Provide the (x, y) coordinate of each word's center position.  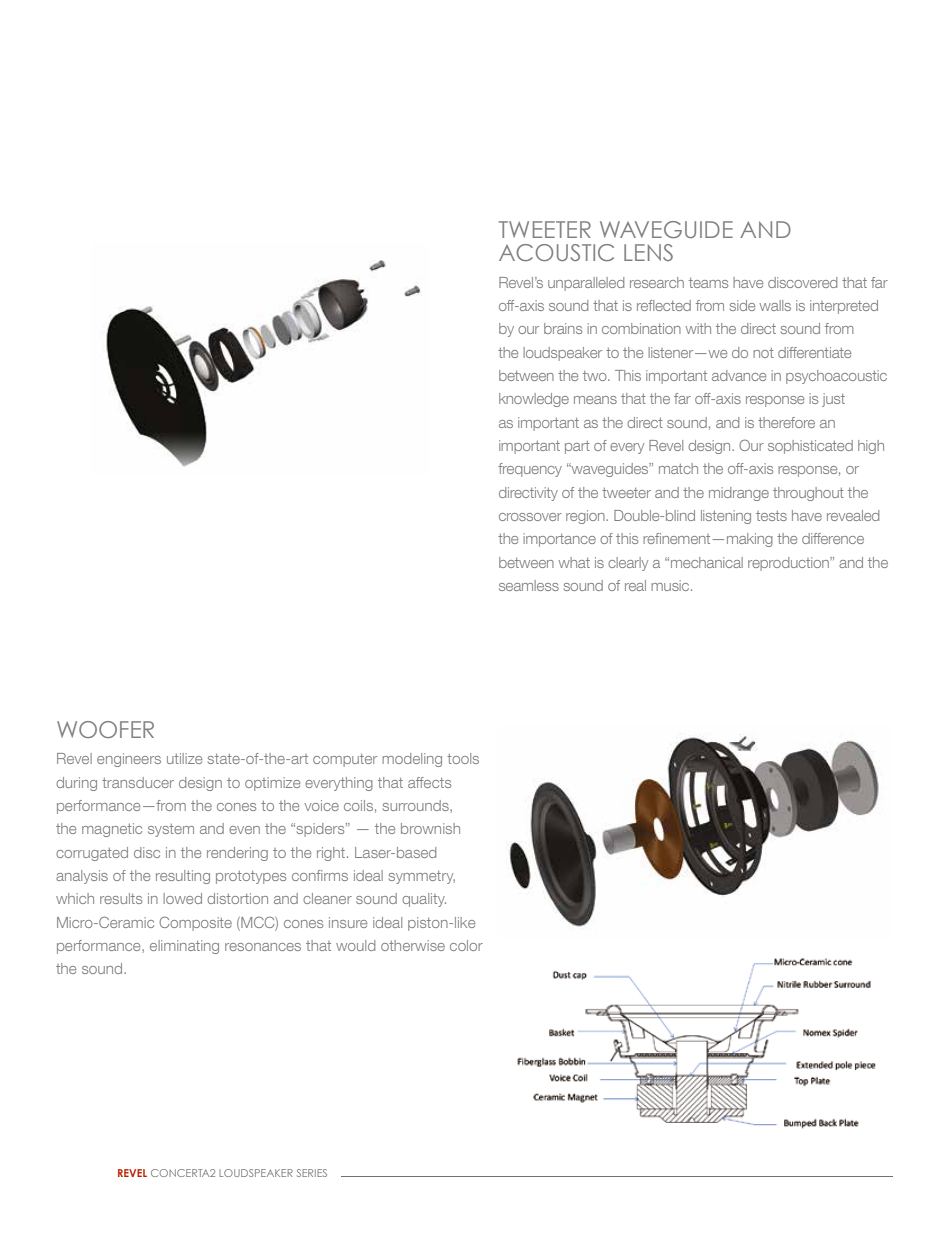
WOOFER (105, 729)
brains (563, 328)
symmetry (422, 877)
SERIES (312, 1173)
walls (775, 305)
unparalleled (586, 284)
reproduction (789, 564)
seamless (529, 585)
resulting (183, 877)
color (466, 945)
